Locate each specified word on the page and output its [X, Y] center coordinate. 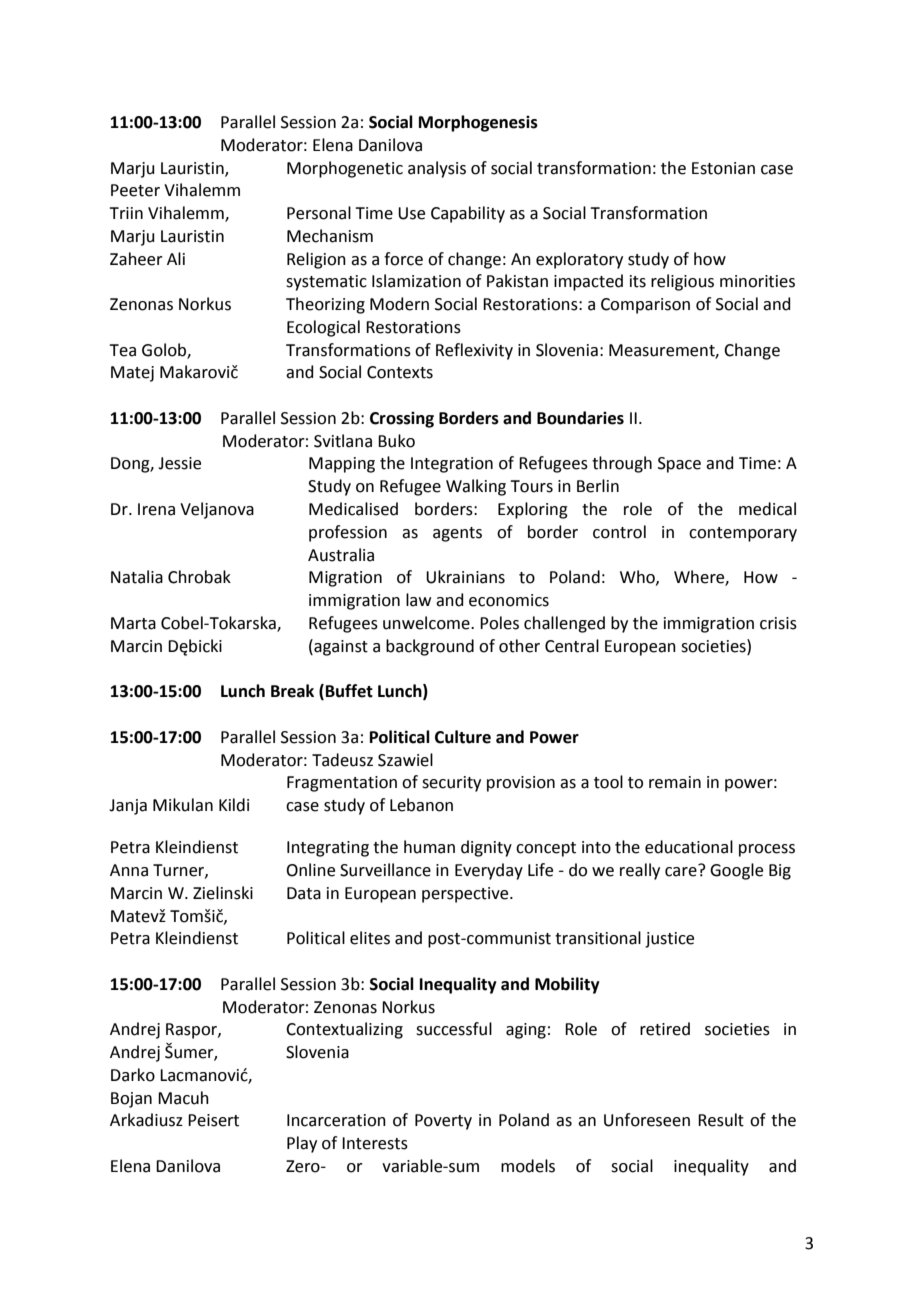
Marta [133, 623]
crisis [778, 623]
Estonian [723, 168]
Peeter [135, 190]
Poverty [443, 1122]
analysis [437, 169]
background [430, 647]
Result [721, 1120]
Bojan [131, 1100]
